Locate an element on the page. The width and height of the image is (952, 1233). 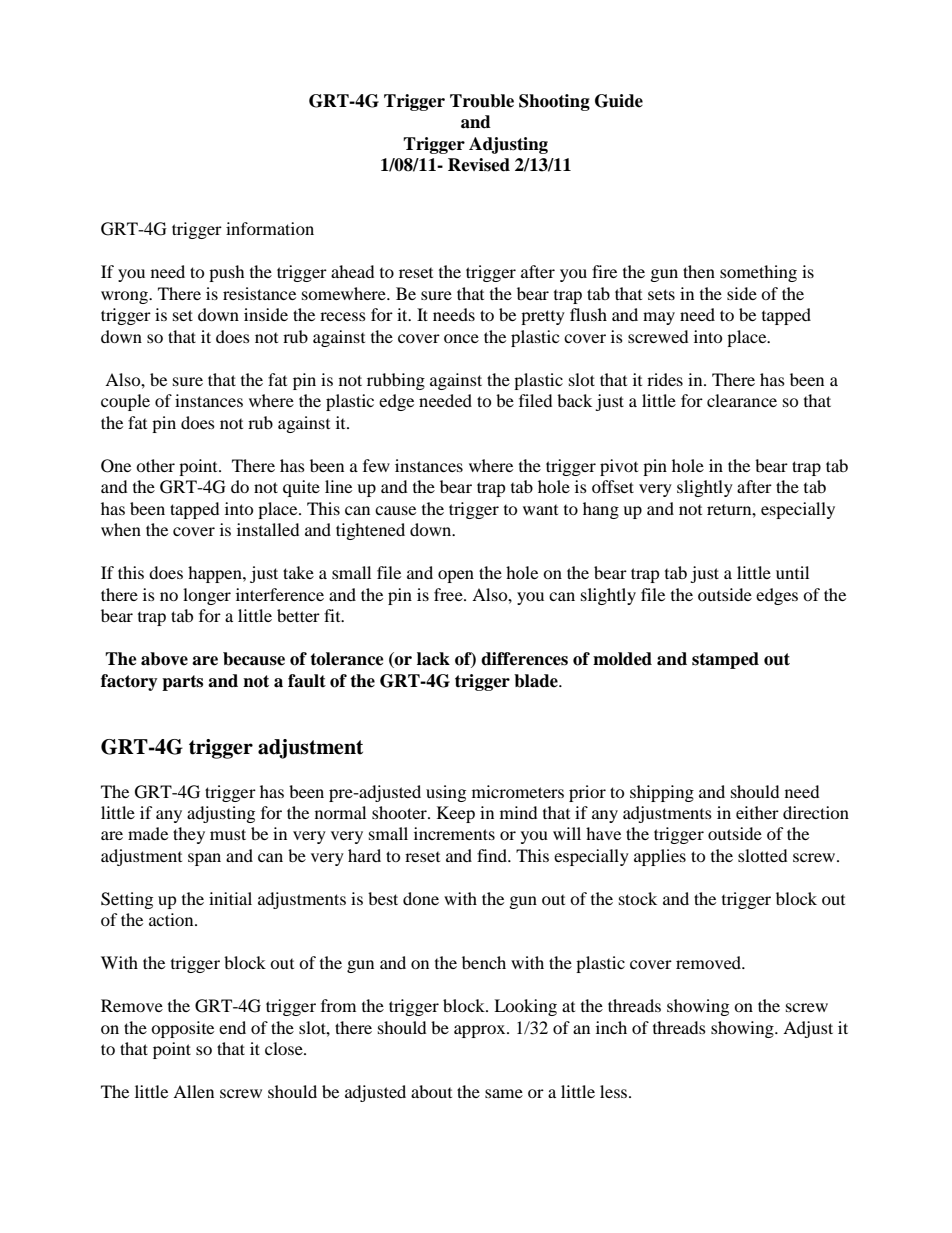
either is located at coordinates (757, 812).
